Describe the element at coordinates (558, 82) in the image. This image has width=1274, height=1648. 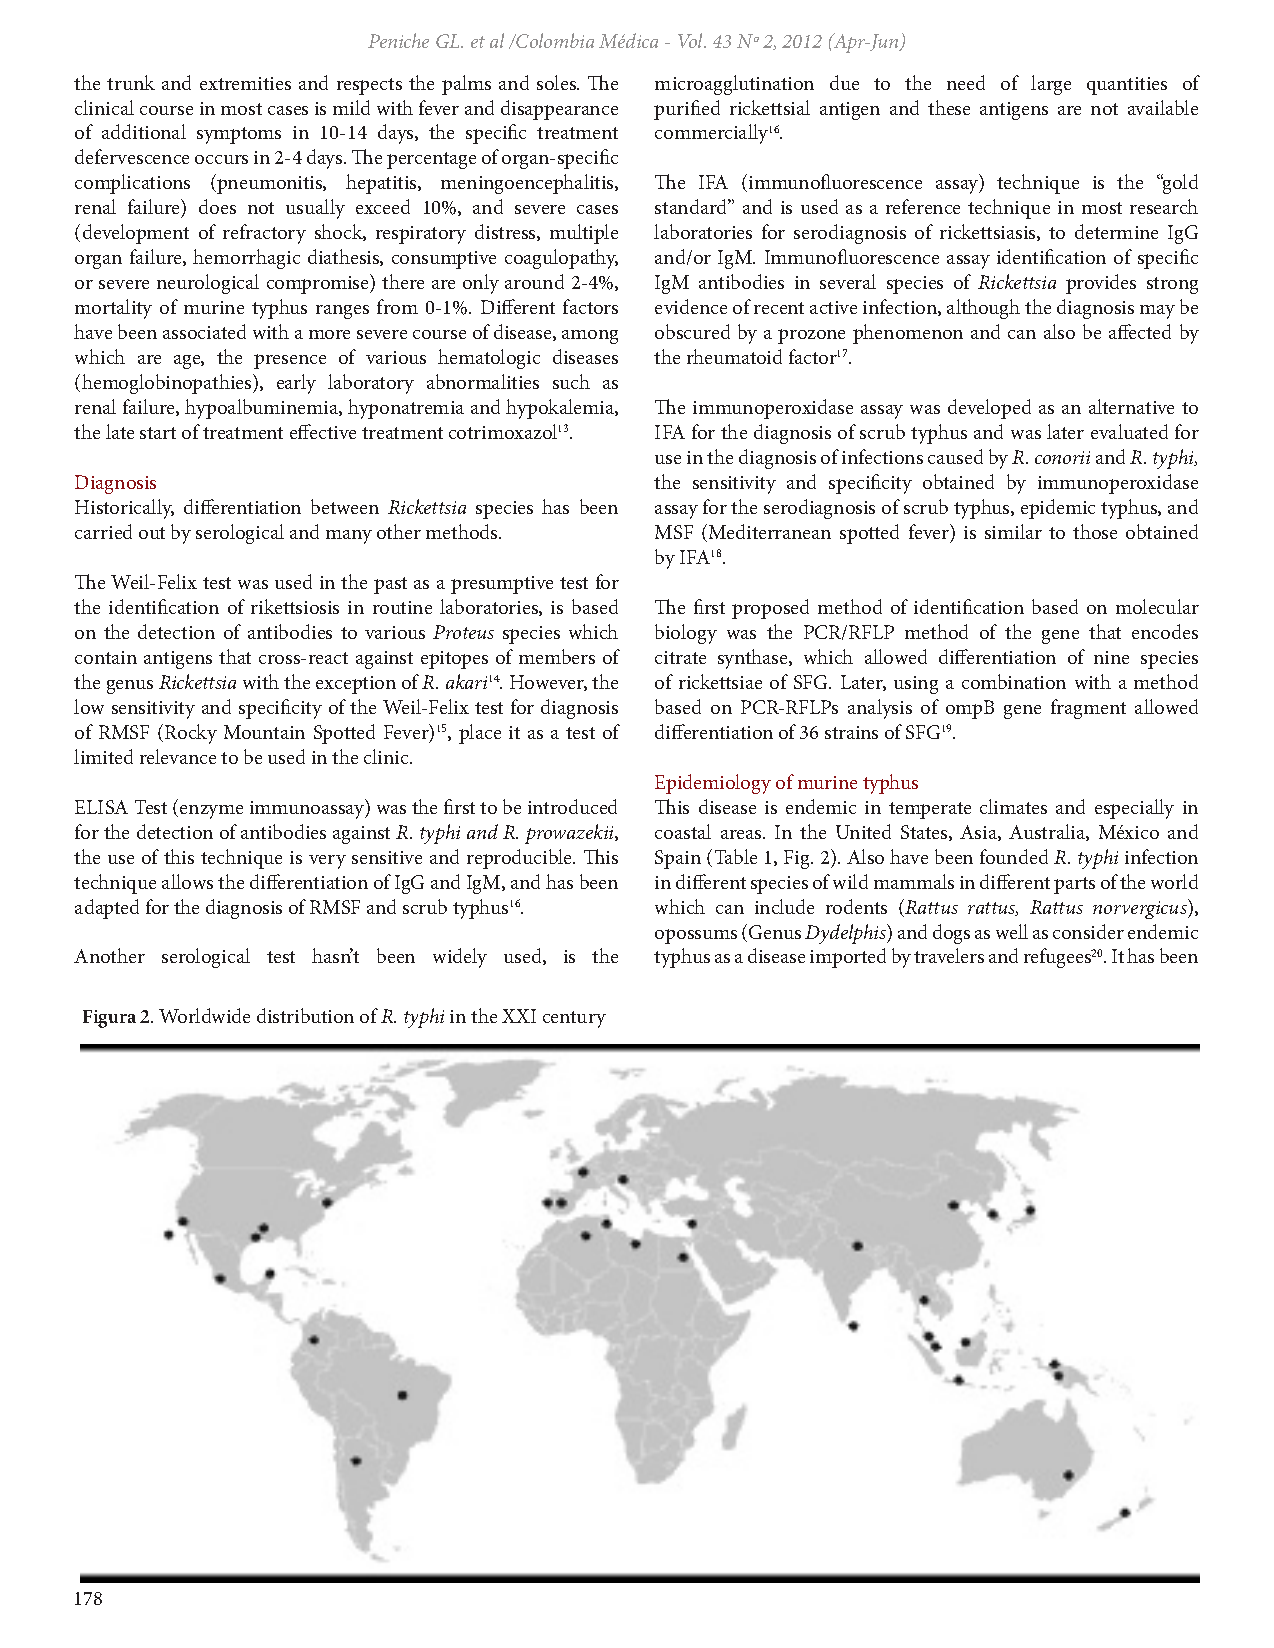
I see `soles` at that location.
